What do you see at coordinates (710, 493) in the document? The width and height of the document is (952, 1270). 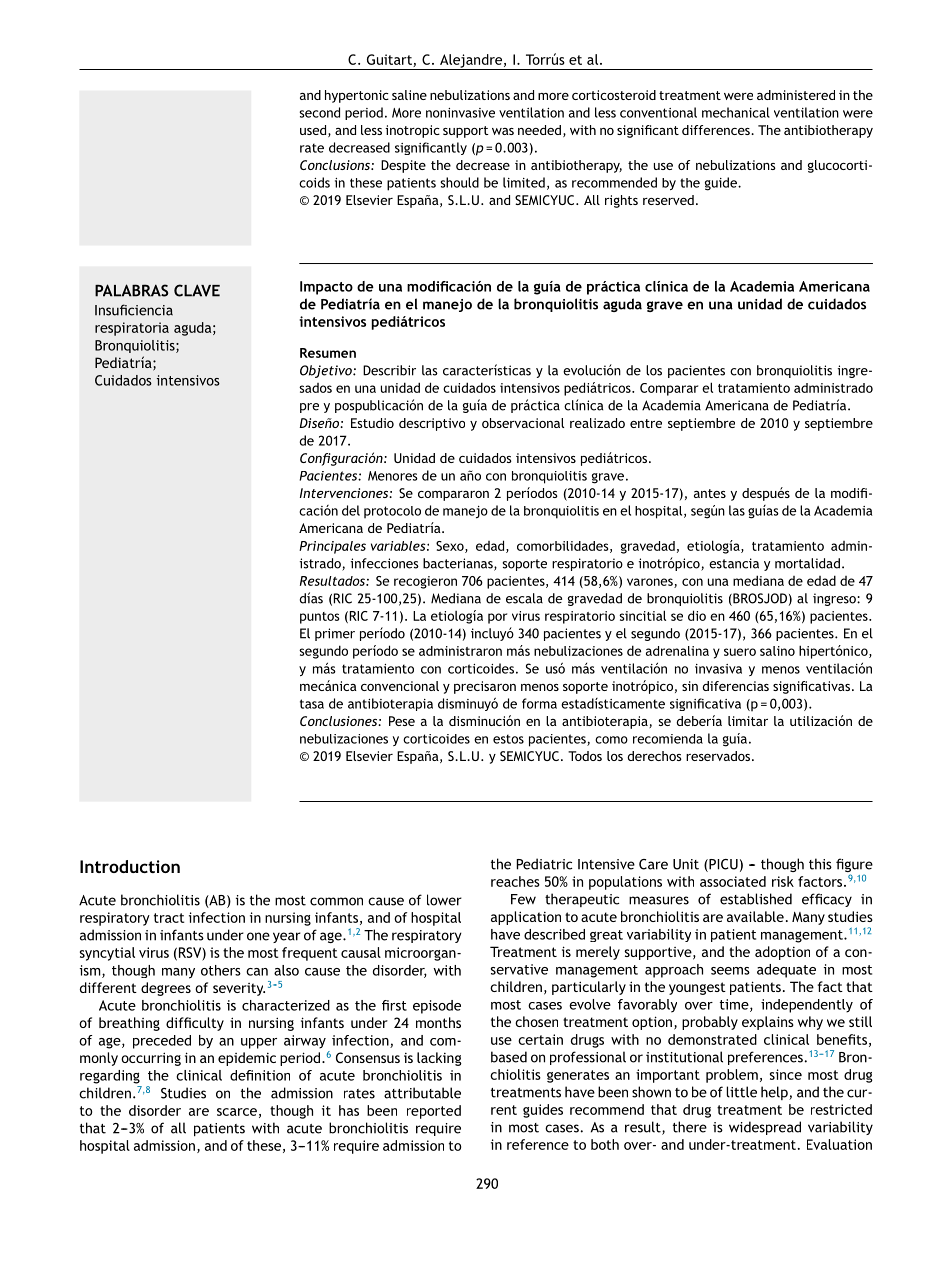 I see `antes` at bounding box center [710, 493].
